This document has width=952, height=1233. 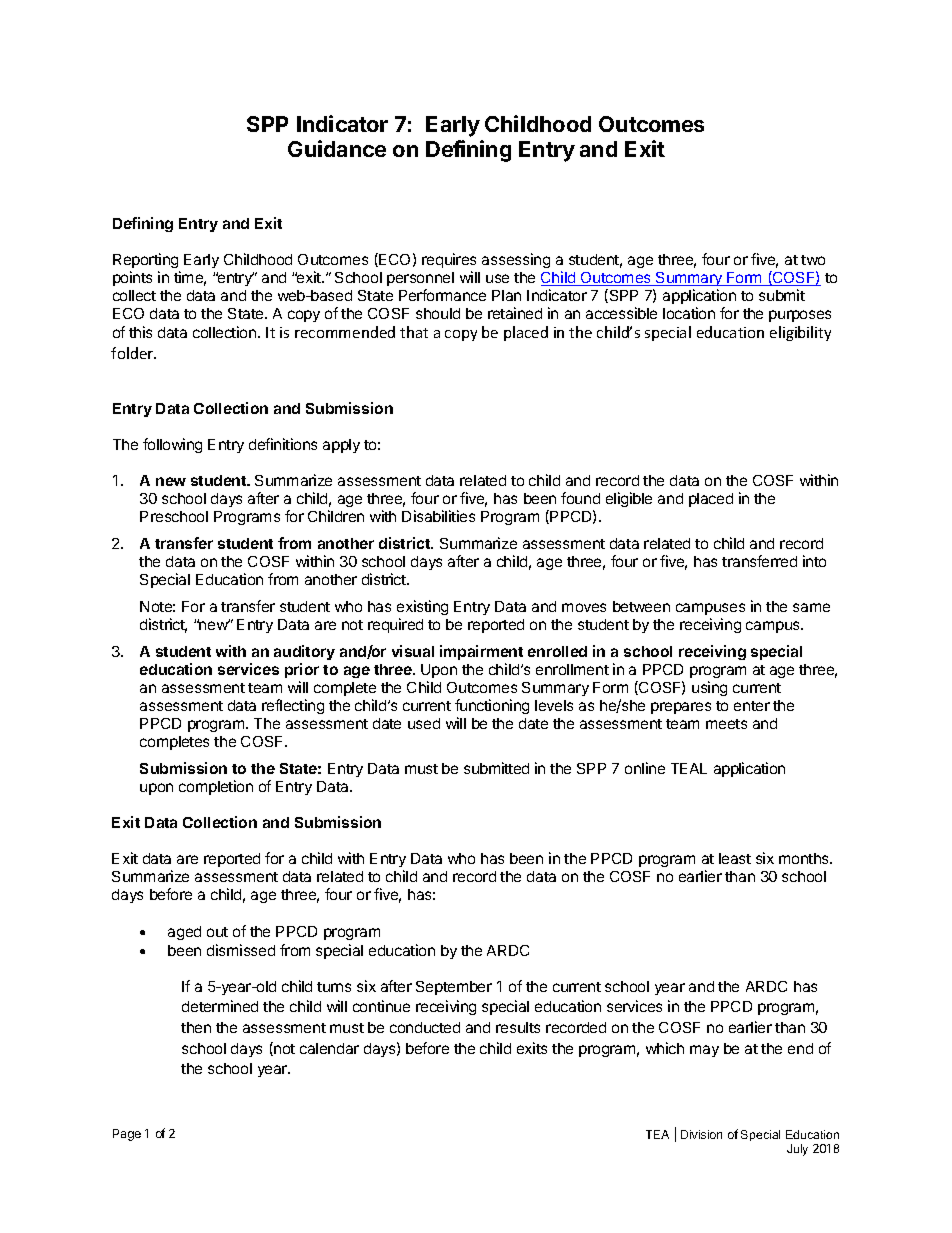 I want to click on requires, so click(x=449, y=260).
